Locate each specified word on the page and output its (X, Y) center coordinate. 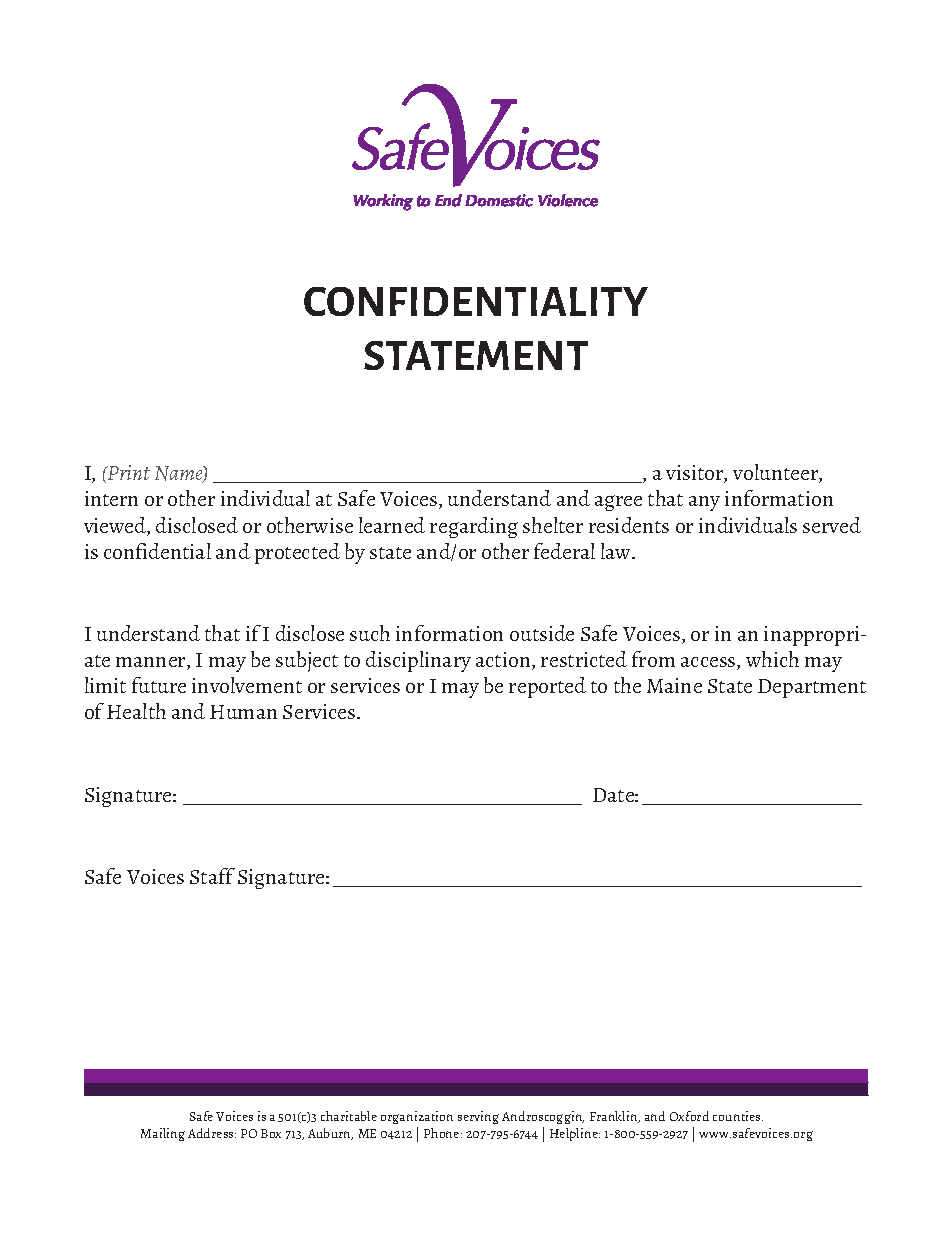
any (704, 503)
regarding (474, 527)
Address (212, 1133)
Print (128, 472)
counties (738, 1116)
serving (478, 1117)
